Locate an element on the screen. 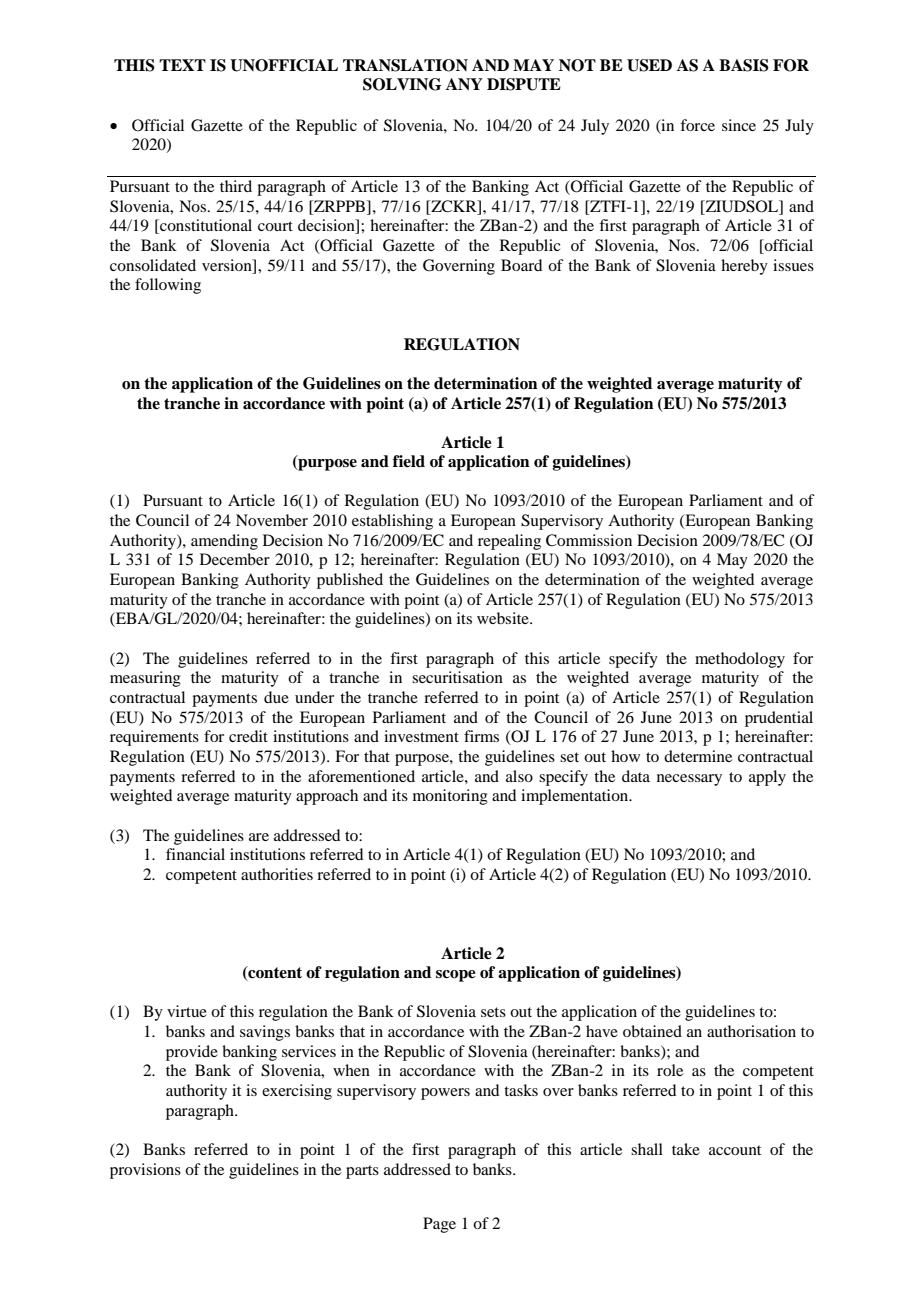 This screenshot has height=1308, width=924. are is located at coordinates (259, 837).
